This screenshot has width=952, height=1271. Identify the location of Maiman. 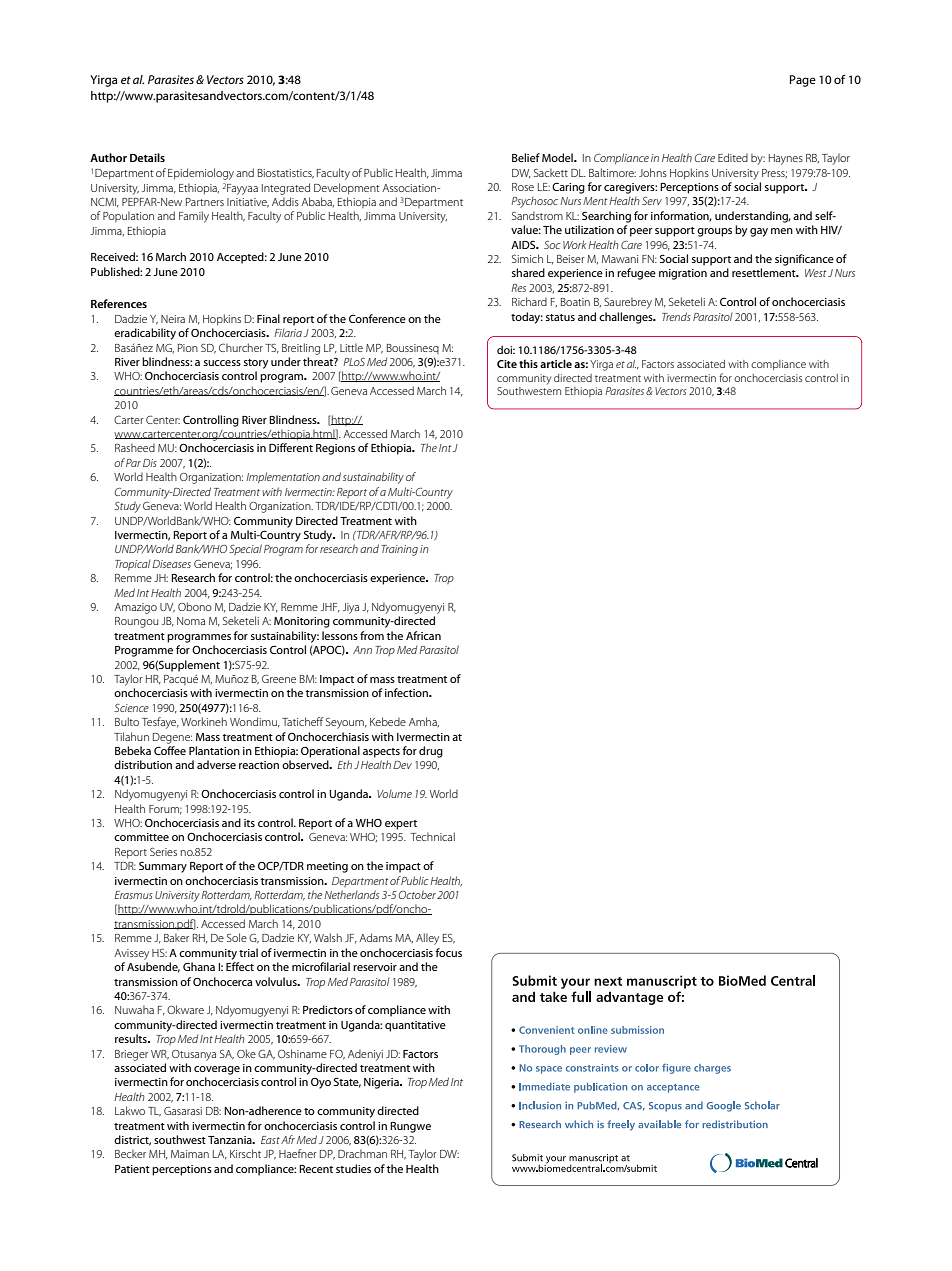
(190, 1154).
